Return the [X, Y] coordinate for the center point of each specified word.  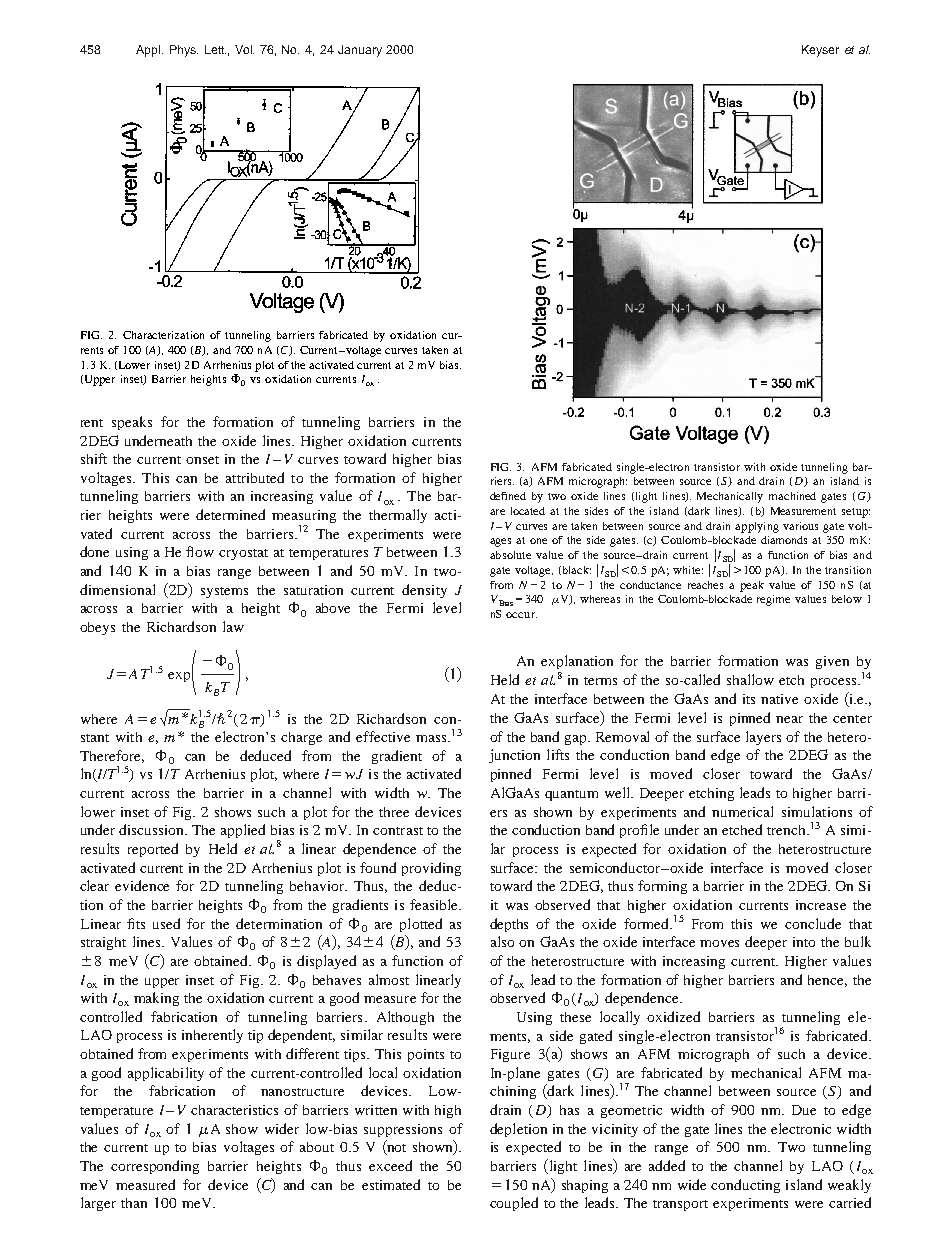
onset [202, 460]
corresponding [155, 1167]
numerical [742, 811]
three [394, 812]
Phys [184, 51]
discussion [153, 829]
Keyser [820, 51]
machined [792, 496]
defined [508, 496]
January [360, 51]
